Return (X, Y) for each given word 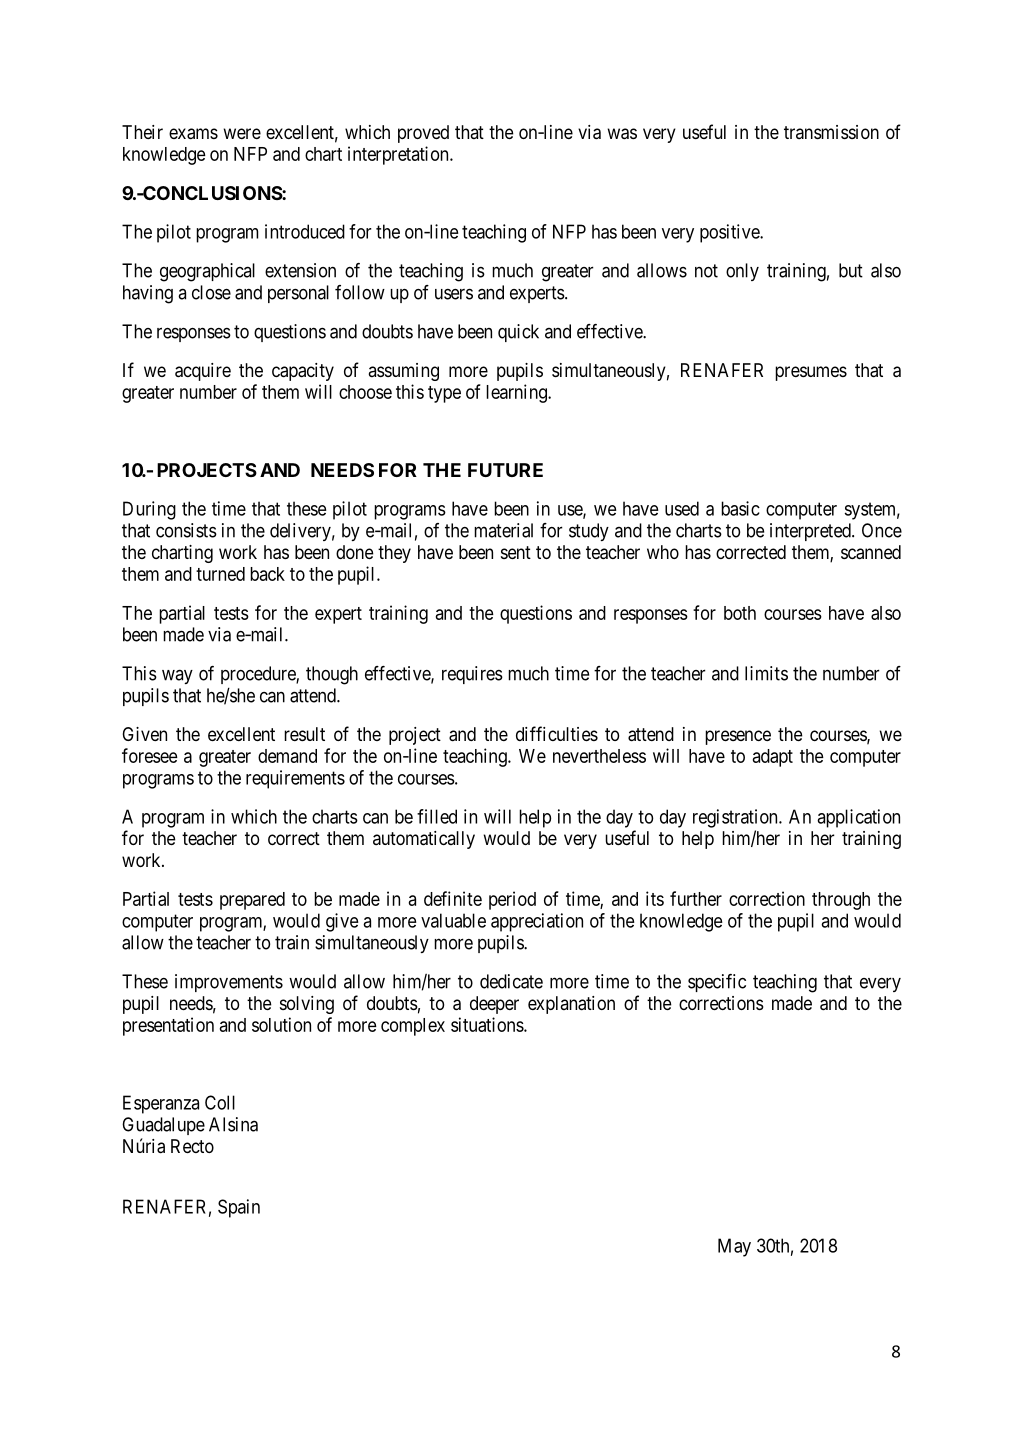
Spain (239, 1208)
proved (423, 134)
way (177, 676)
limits (766, 673)
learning (517, 393)
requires (472, 675)
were (242, 133)
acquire (203, 372)
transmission (831, 132)
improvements (229, 983)
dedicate (511, 981)
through (841, 901)
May (734, 1247)
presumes (811, 373)
